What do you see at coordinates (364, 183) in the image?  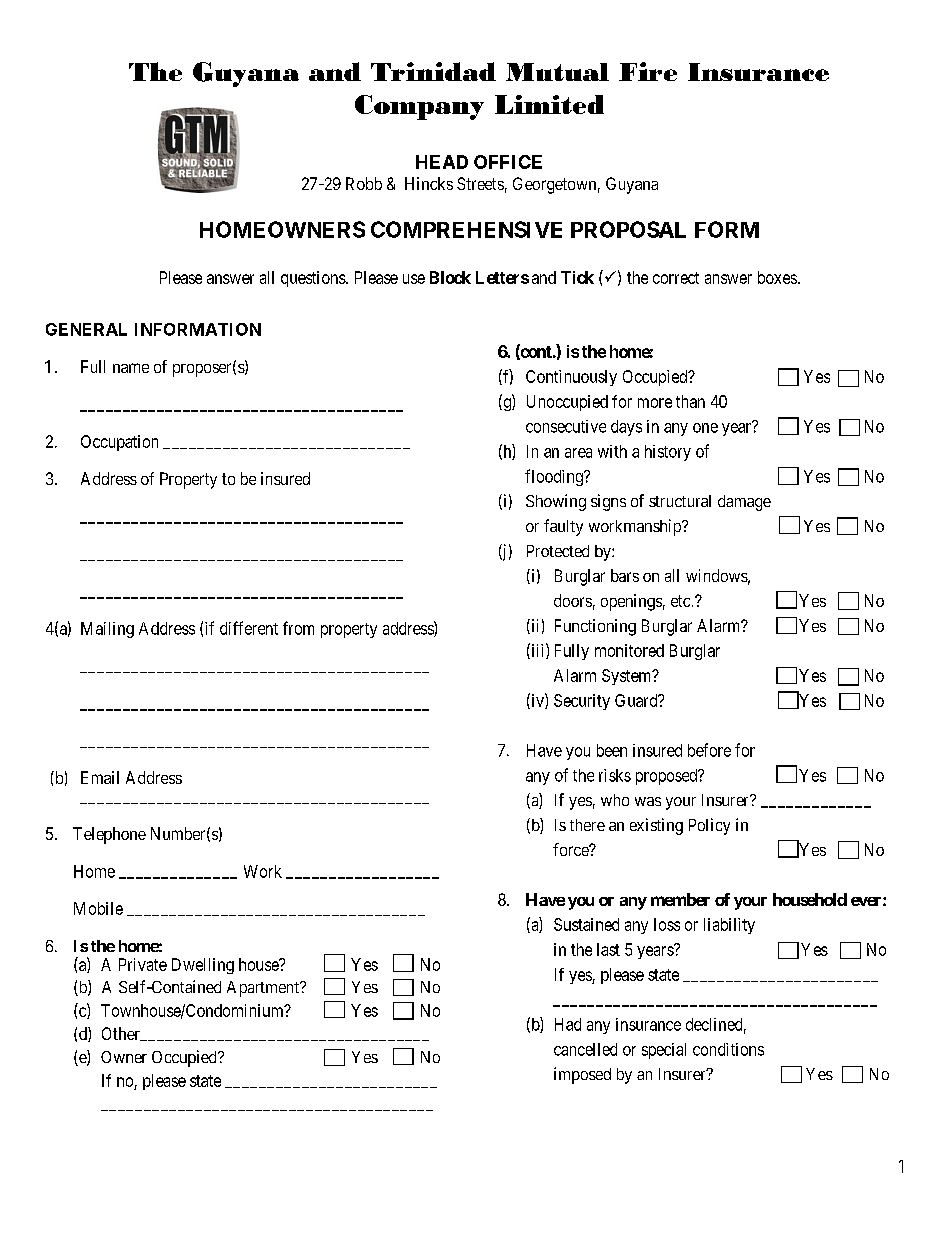 I see `Robb` at bounding box center [364, 183].
